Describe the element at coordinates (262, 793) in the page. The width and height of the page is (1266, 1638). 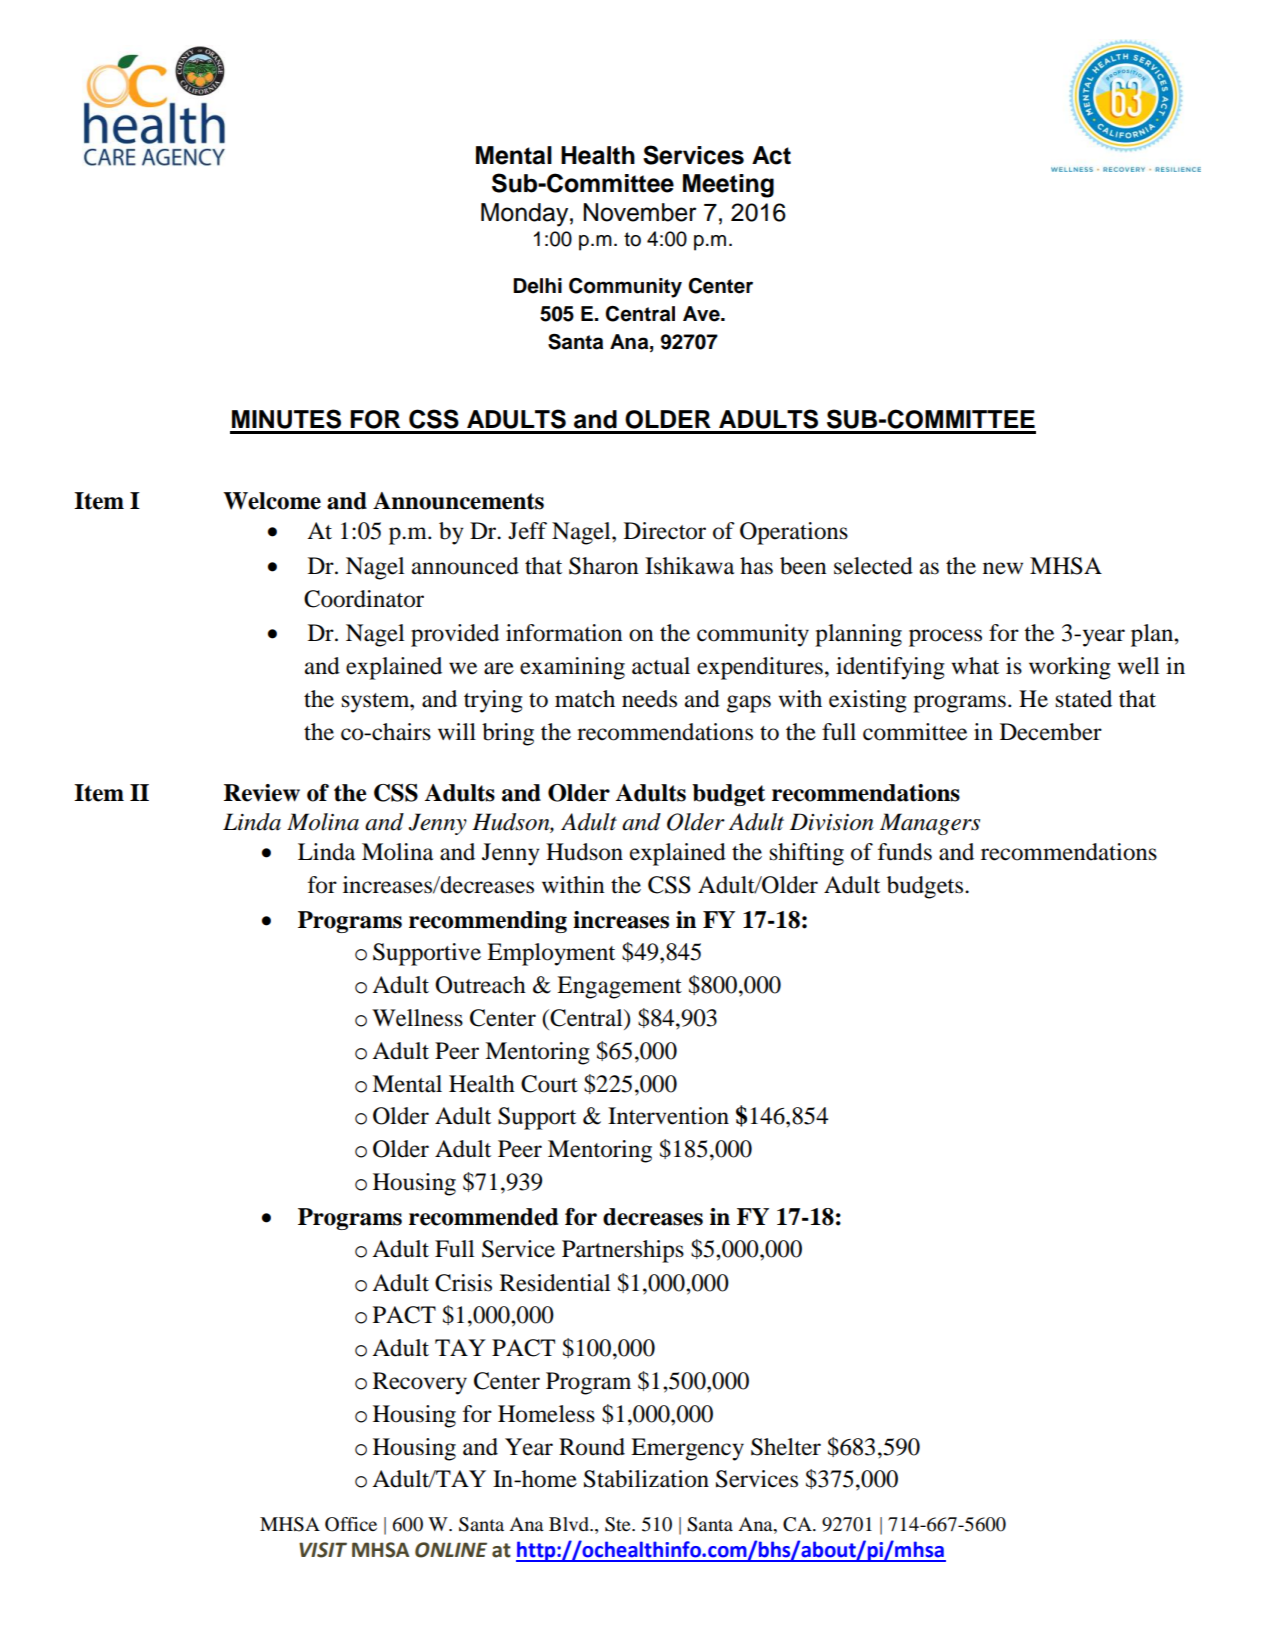
I see `Review` at that location.
